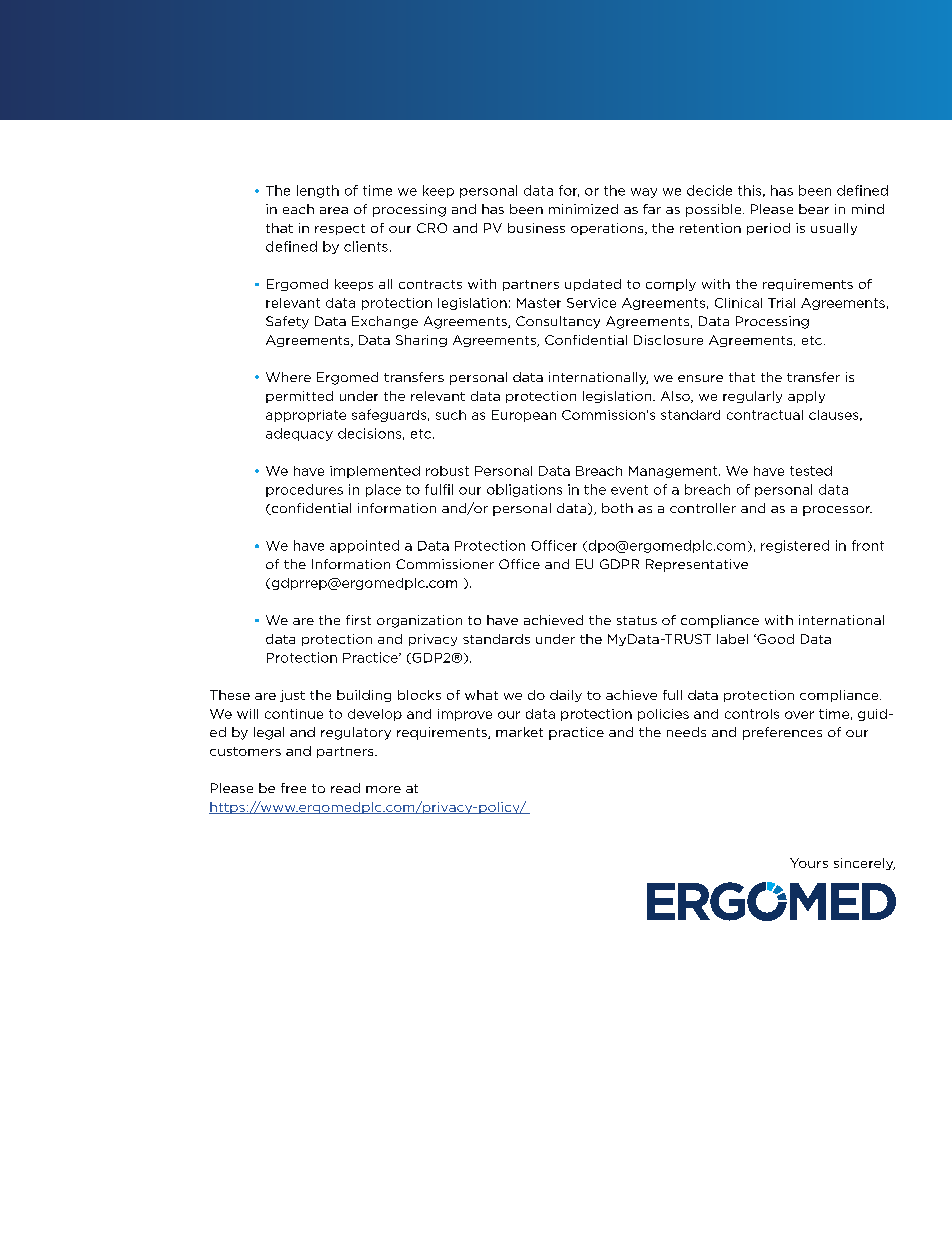 The height and width of the image is (1233, 952). Describe the element at coordinates (583, 209) in the image. I see `minimized` at that location.
